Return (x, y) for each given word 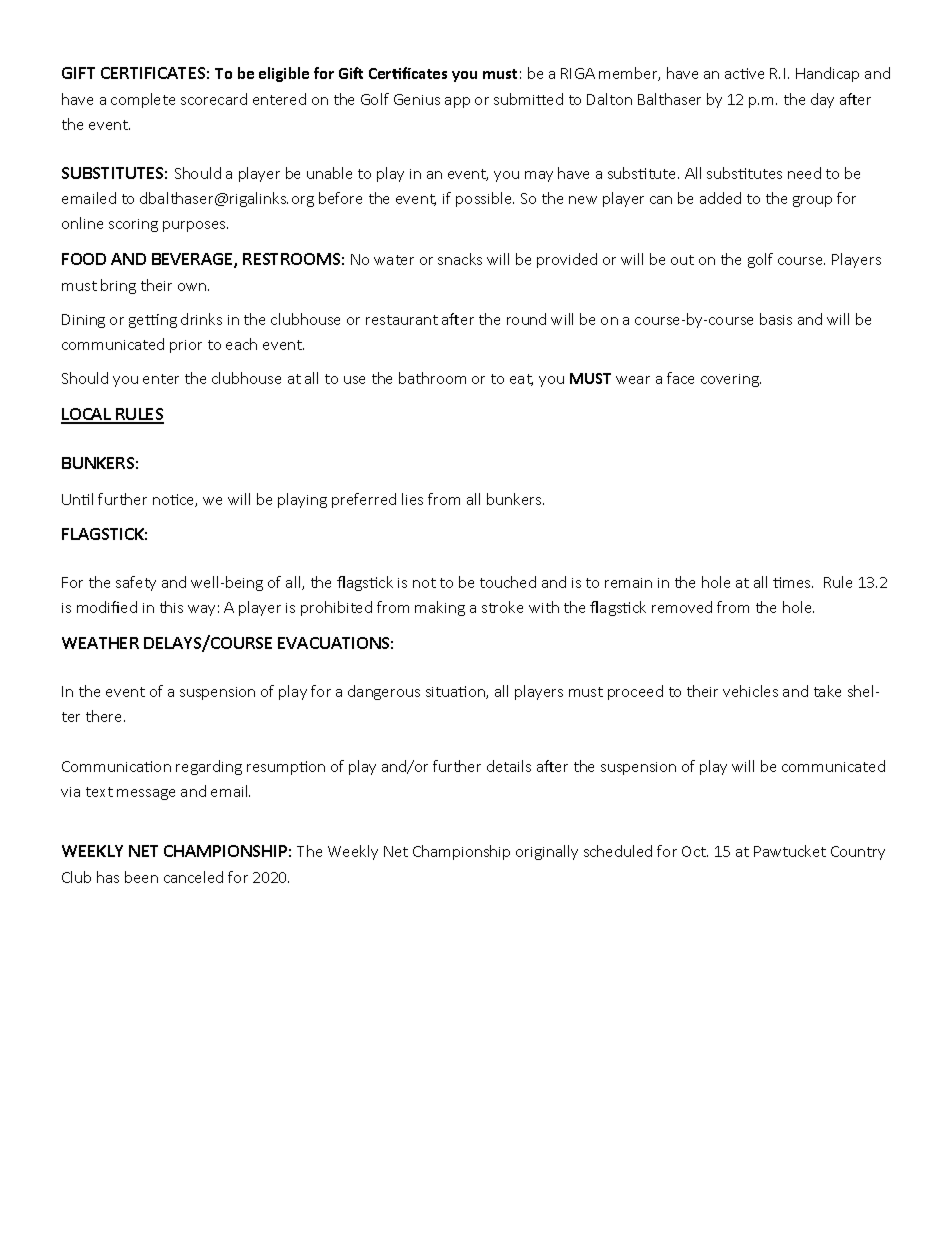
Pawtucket (790, 851)
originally (547, 852)
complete (143, 100)
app (457, 102)
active (744, 73)
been (141, 877)
